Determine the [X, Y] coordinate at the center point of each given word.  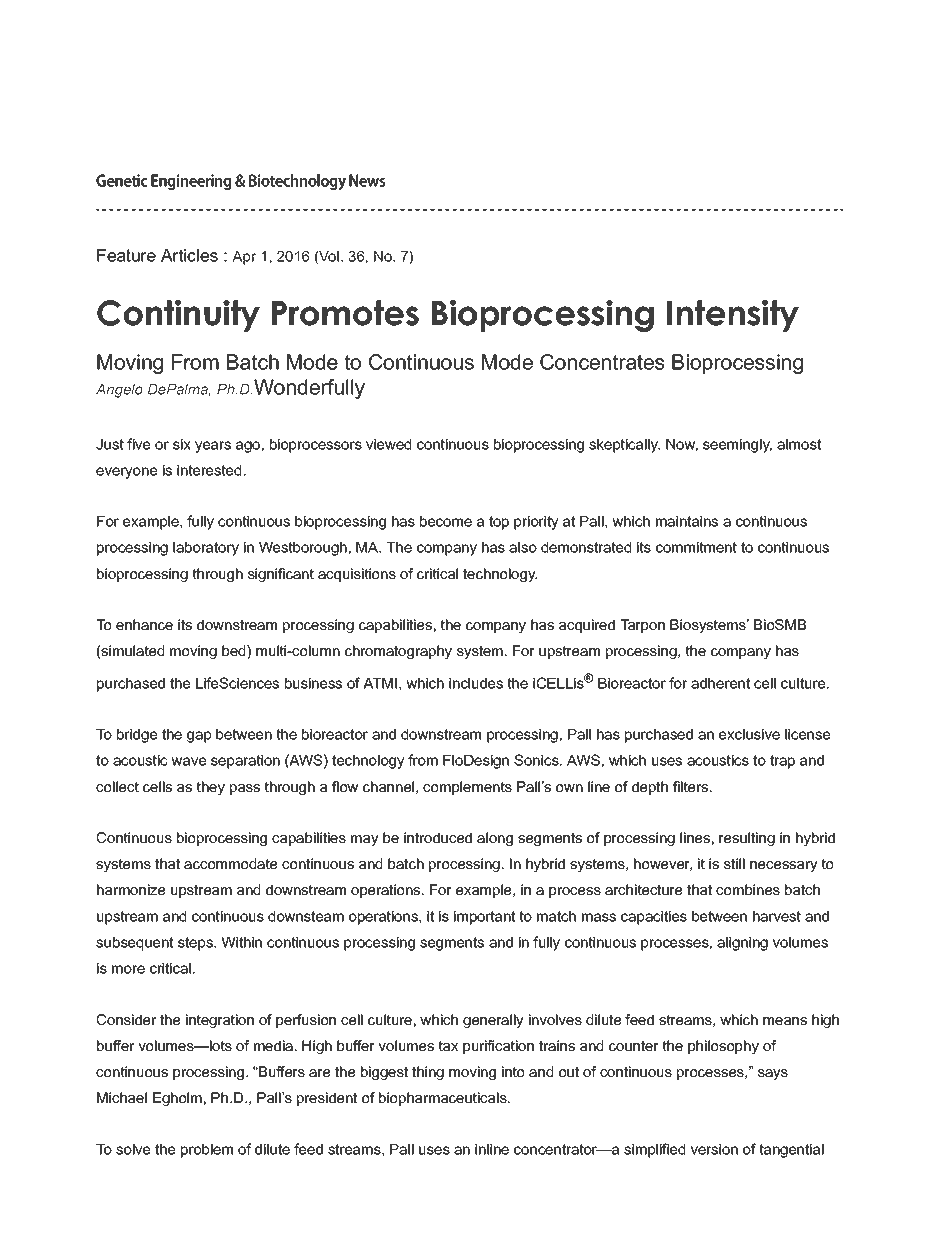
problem [207, 1151]
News [367, 180]
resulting [747, 839]
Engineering [191, 182]
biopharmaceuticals [444, 1099]
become [446, 521]
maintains [687, 521]
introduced [438, 837]
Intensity [733, 316]
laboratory [206, 549]
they [211, 788]
